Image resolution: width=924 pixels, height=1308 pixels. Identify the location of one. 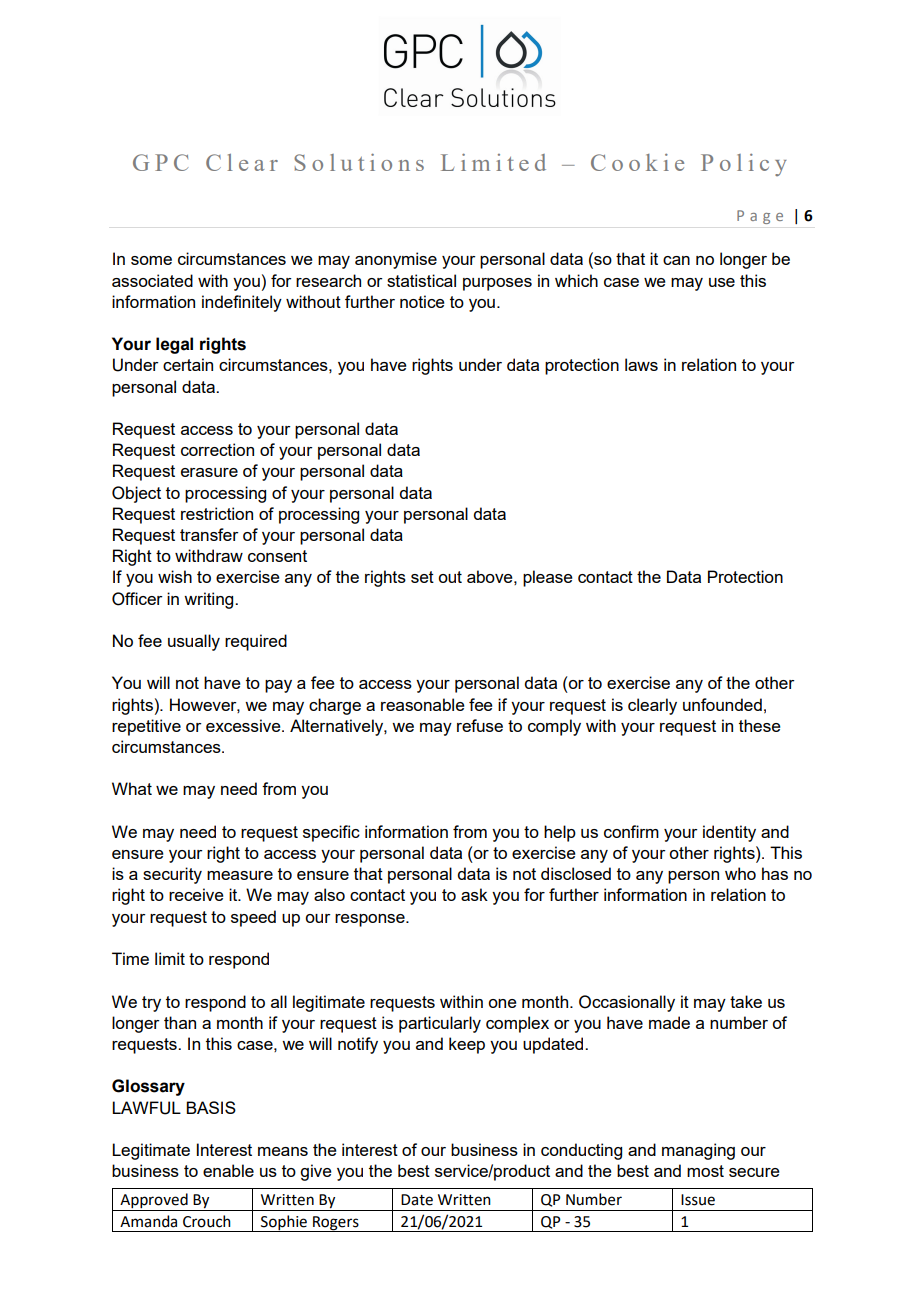
(502, 1003).
